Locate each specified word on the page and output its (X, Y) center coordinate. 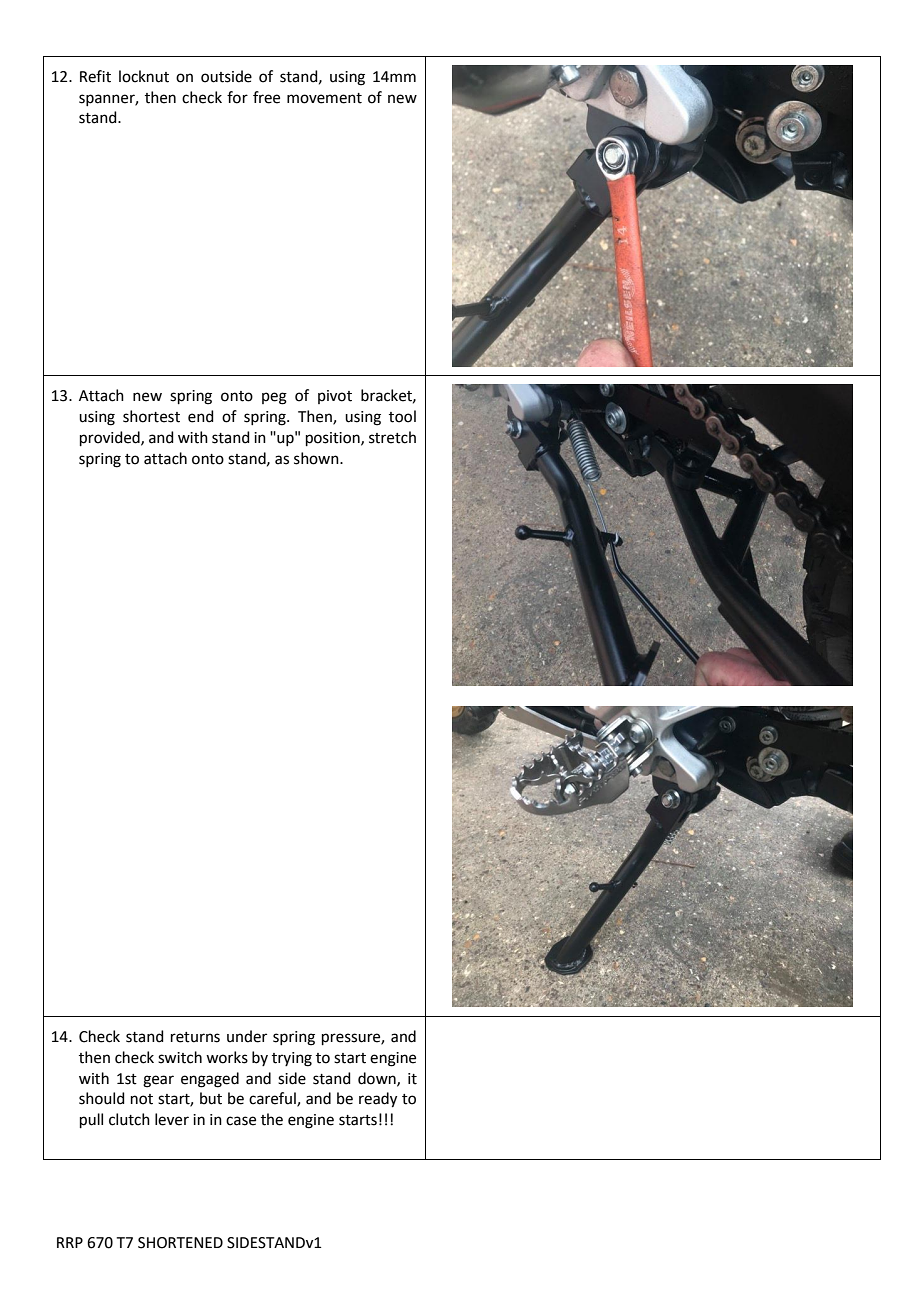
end (201, 416)
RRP (70, 1242)
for (237, 97)
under (247, 1036)
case (241, 1121)
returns (195, 1037)
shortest (151, 416)
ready (378, 1100)
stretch (392, 437)
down (378, 1079)
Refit (95, 76)
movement (324, 98)
